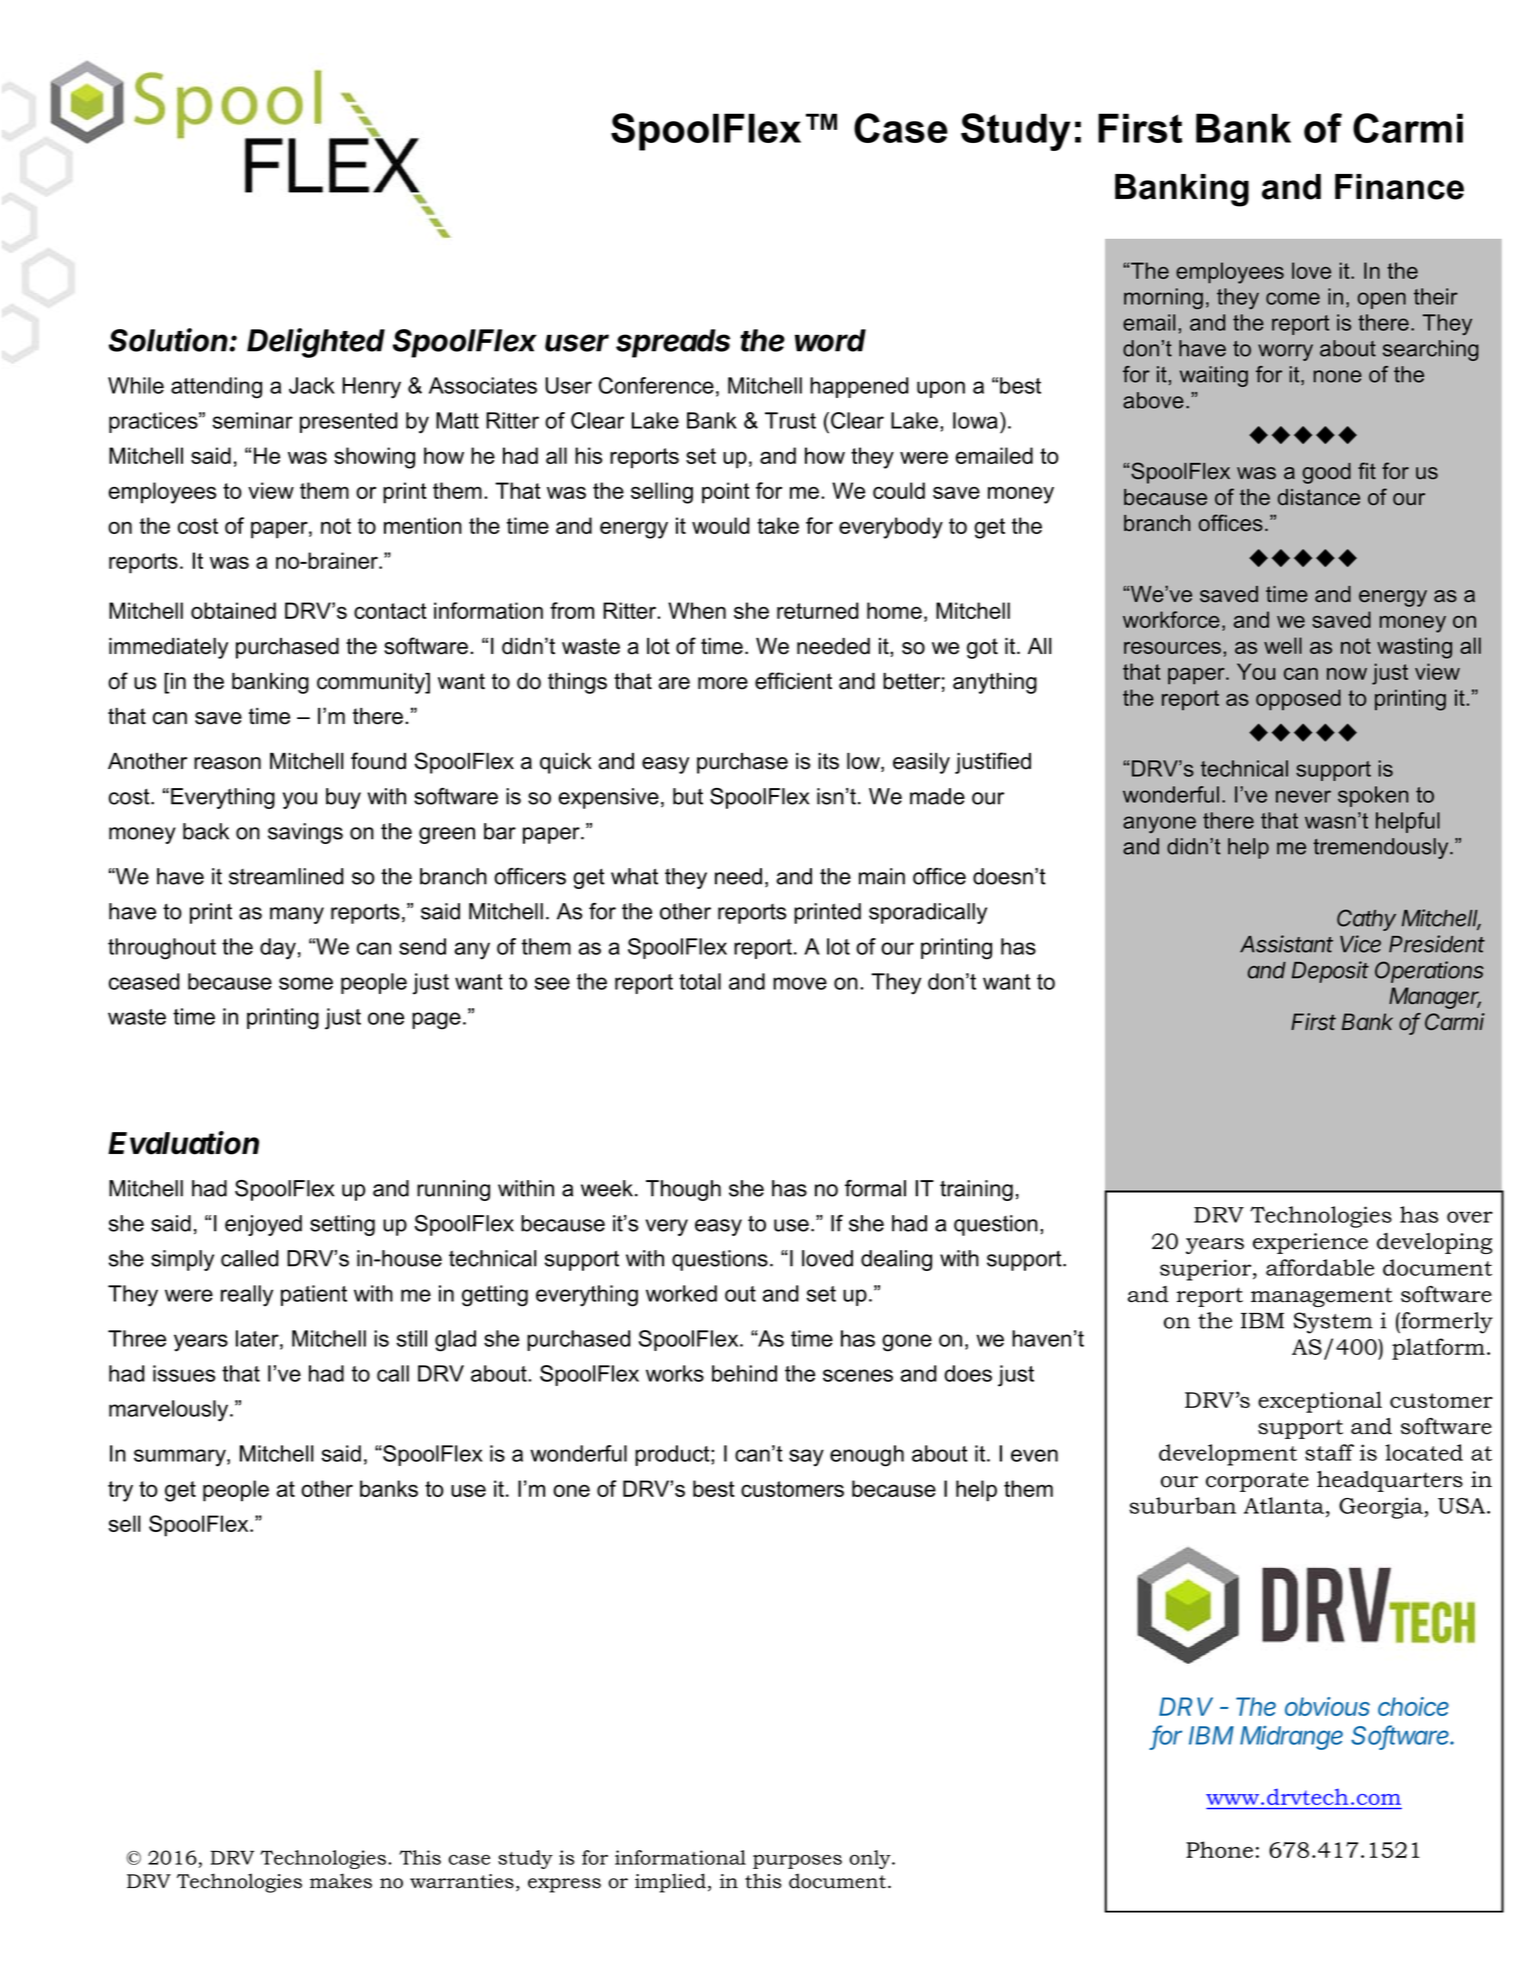 Image resolution: width=1533 pixels, height=1983 pixels. I want to click on makes, so click(341, 1881).
